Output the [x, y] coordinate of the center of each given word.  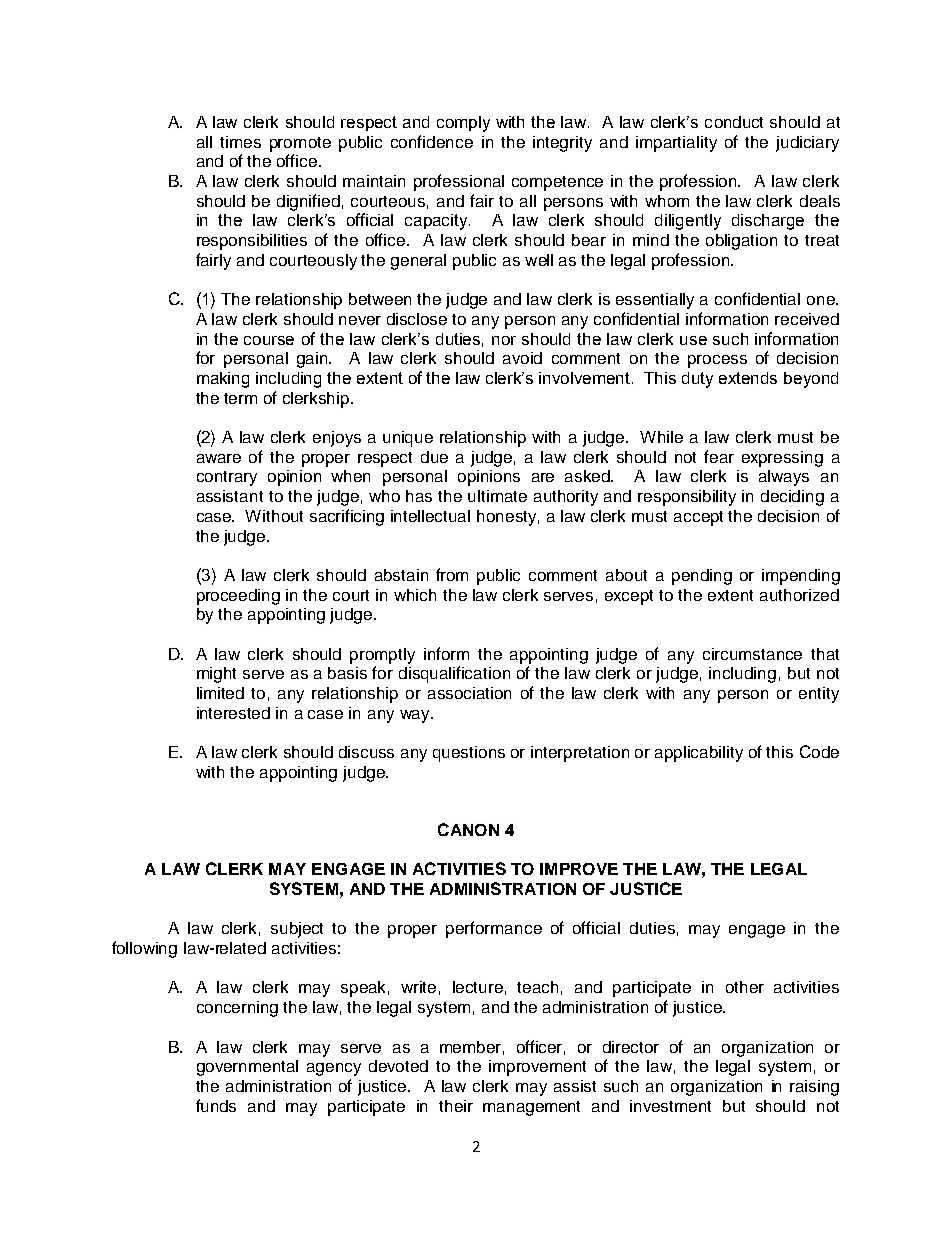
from [452, 574]
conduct [734, 122]
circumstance [752, 654]
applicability [699, 754]
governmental [247, 1068]
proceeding [238, 597]
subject [297, 930]
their [456, 1106]
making [223, 380]
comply [463, 124]
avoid [522, 358]
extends [748, 378]
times [240, 142]
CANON [468, 829]
